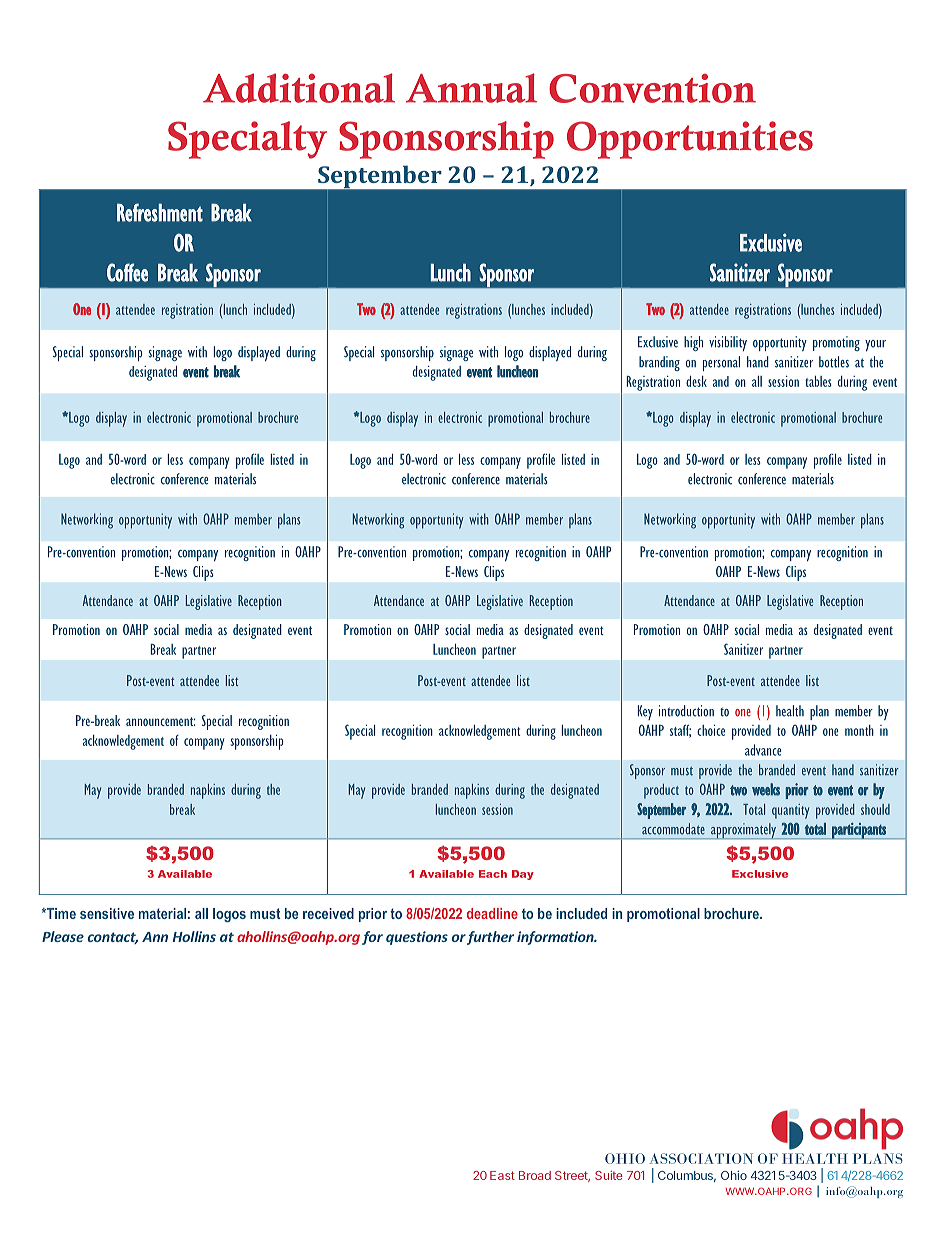  Describe the element at coordinates (818, 381) in the screenshot. I see `tables` at that location.
